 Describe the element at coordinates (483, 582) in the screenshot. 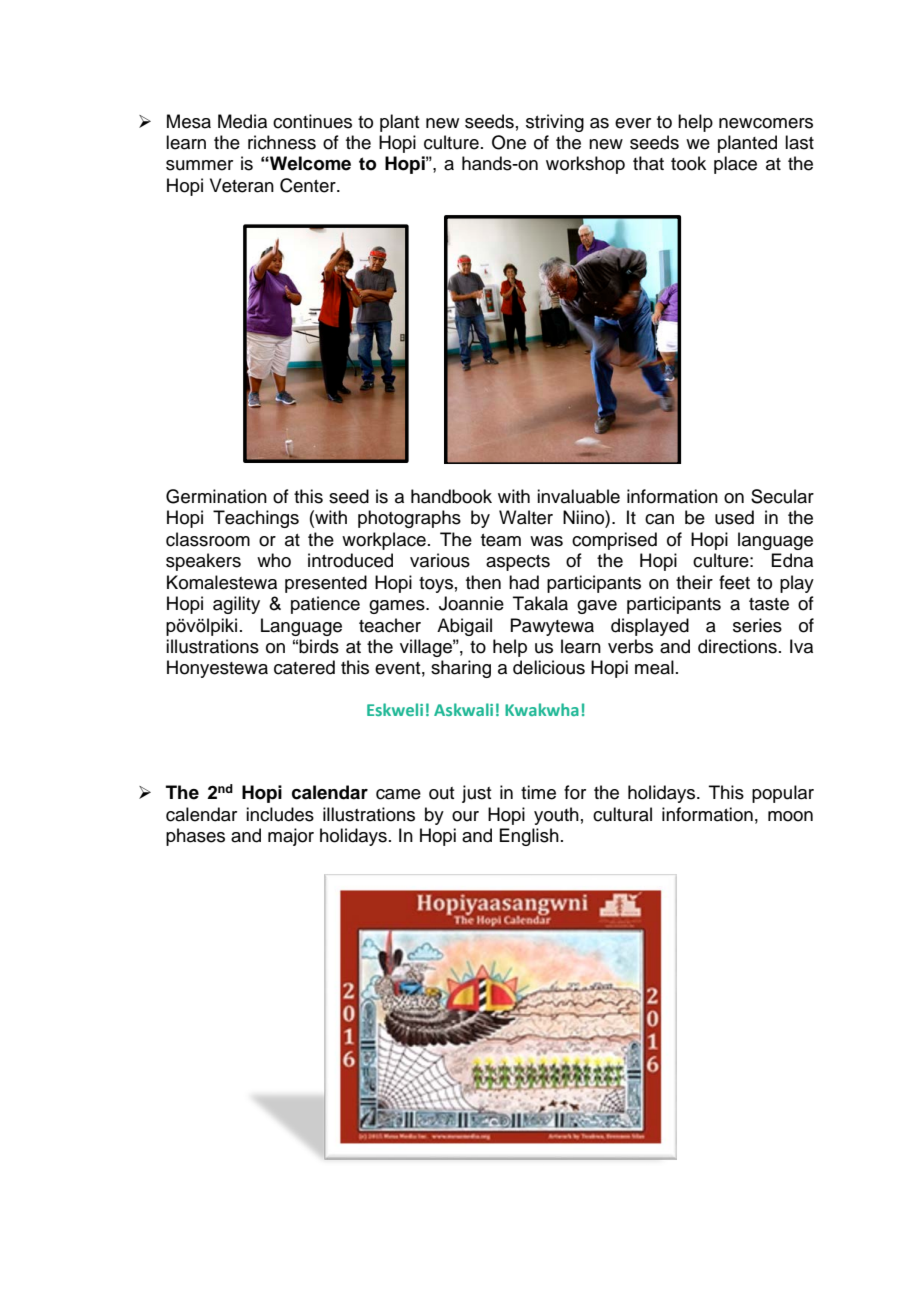

I see `then` at that location.
